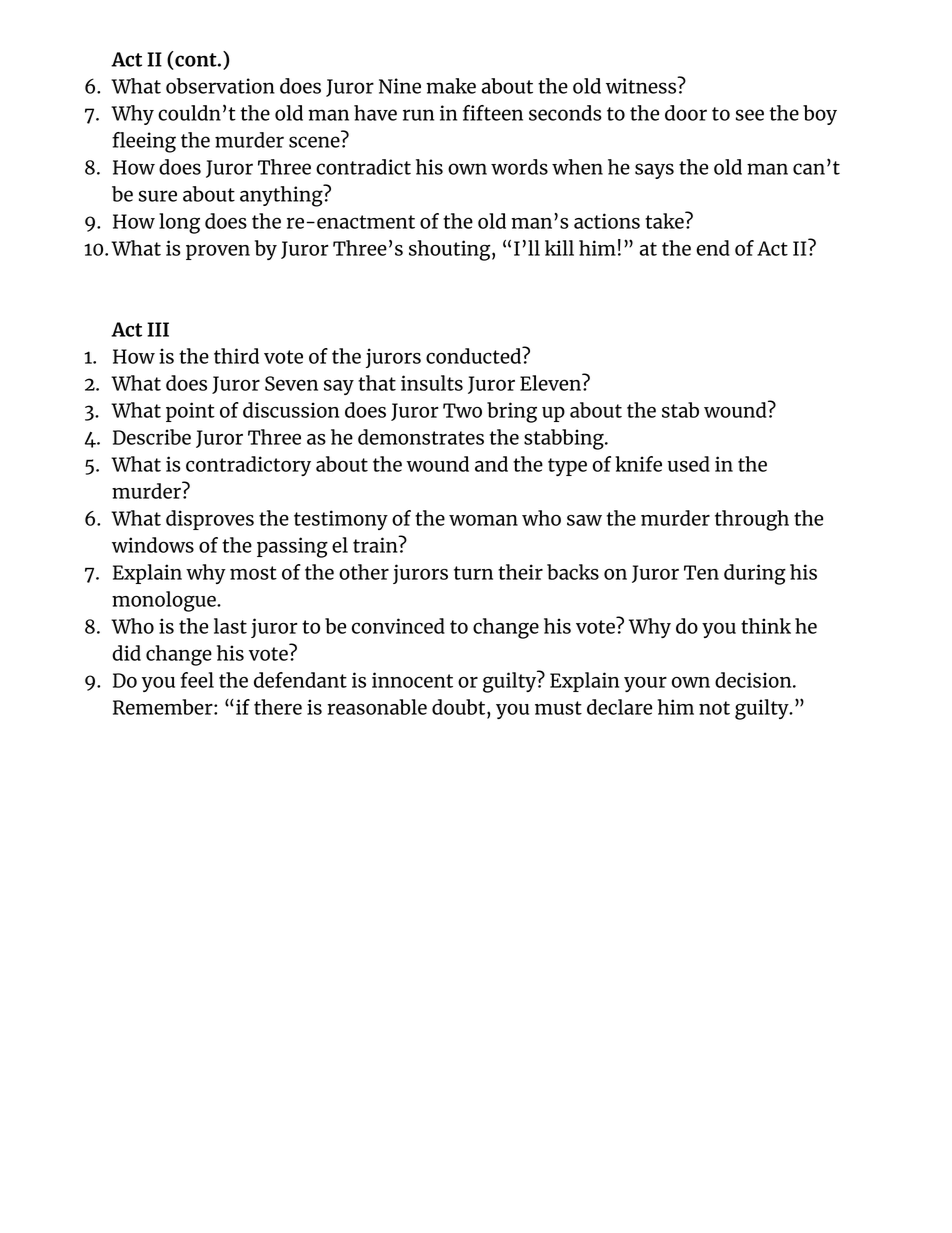 The width and height of the page is (952, 1233). Describe the element at coordinates (460, 707) in the page. I see `doubt` at that location.
